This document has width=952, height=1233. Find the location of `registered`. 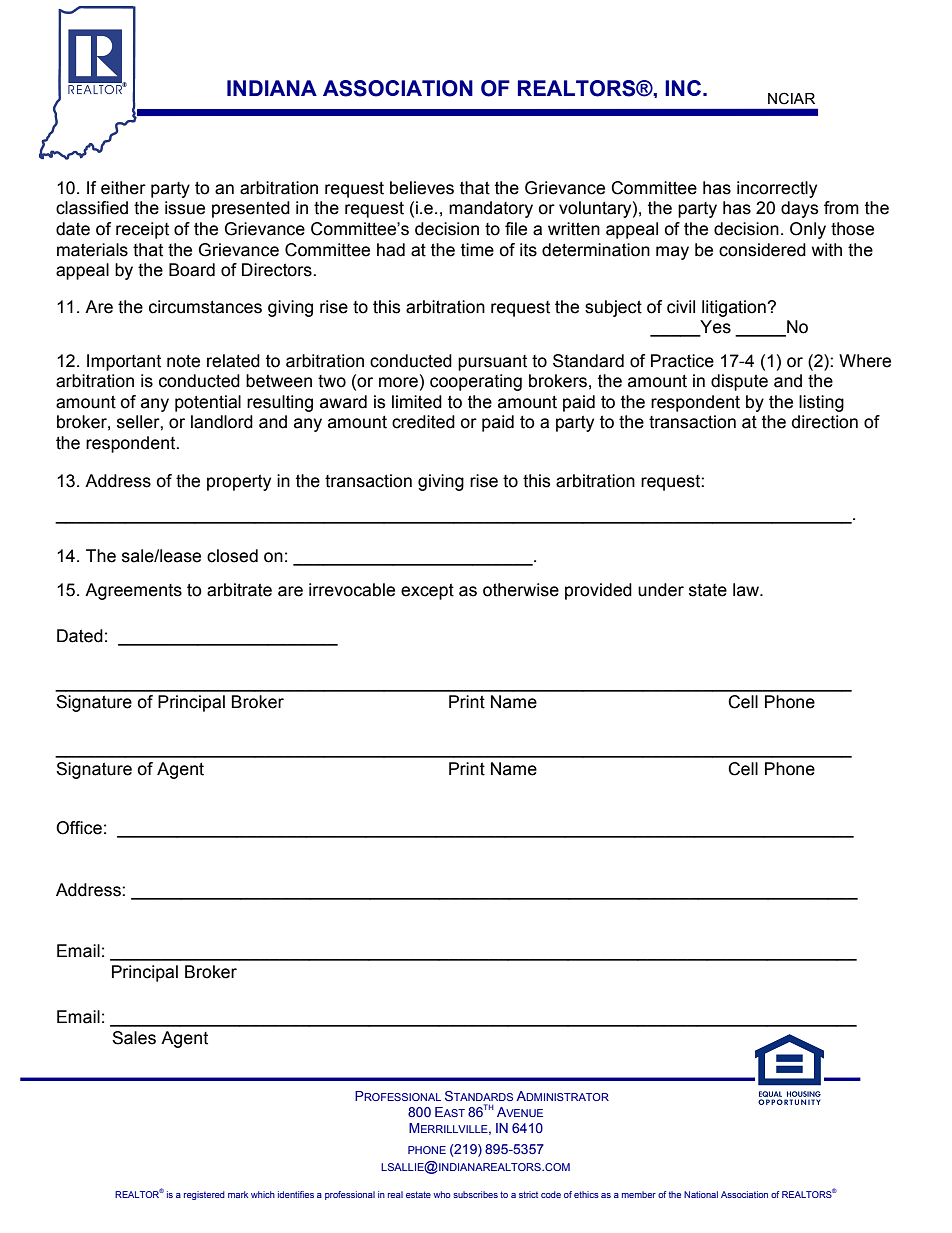

registered is located at coordinates (204, 1195).
